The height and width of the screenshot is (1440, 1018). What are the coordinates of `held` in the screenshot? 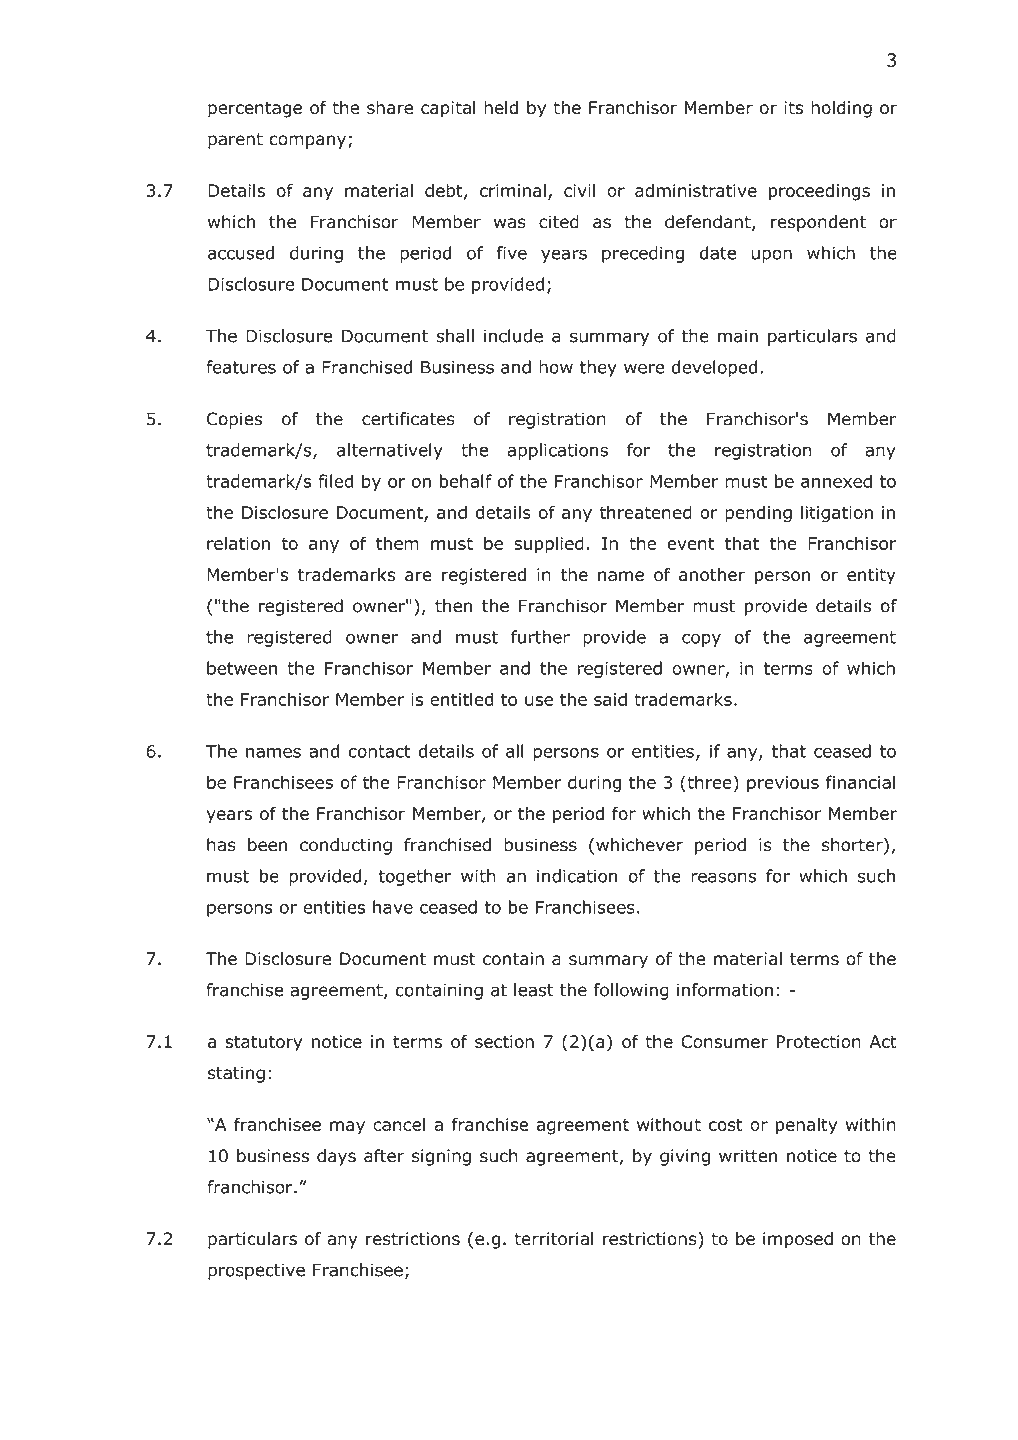 It's located at (501, 107).
